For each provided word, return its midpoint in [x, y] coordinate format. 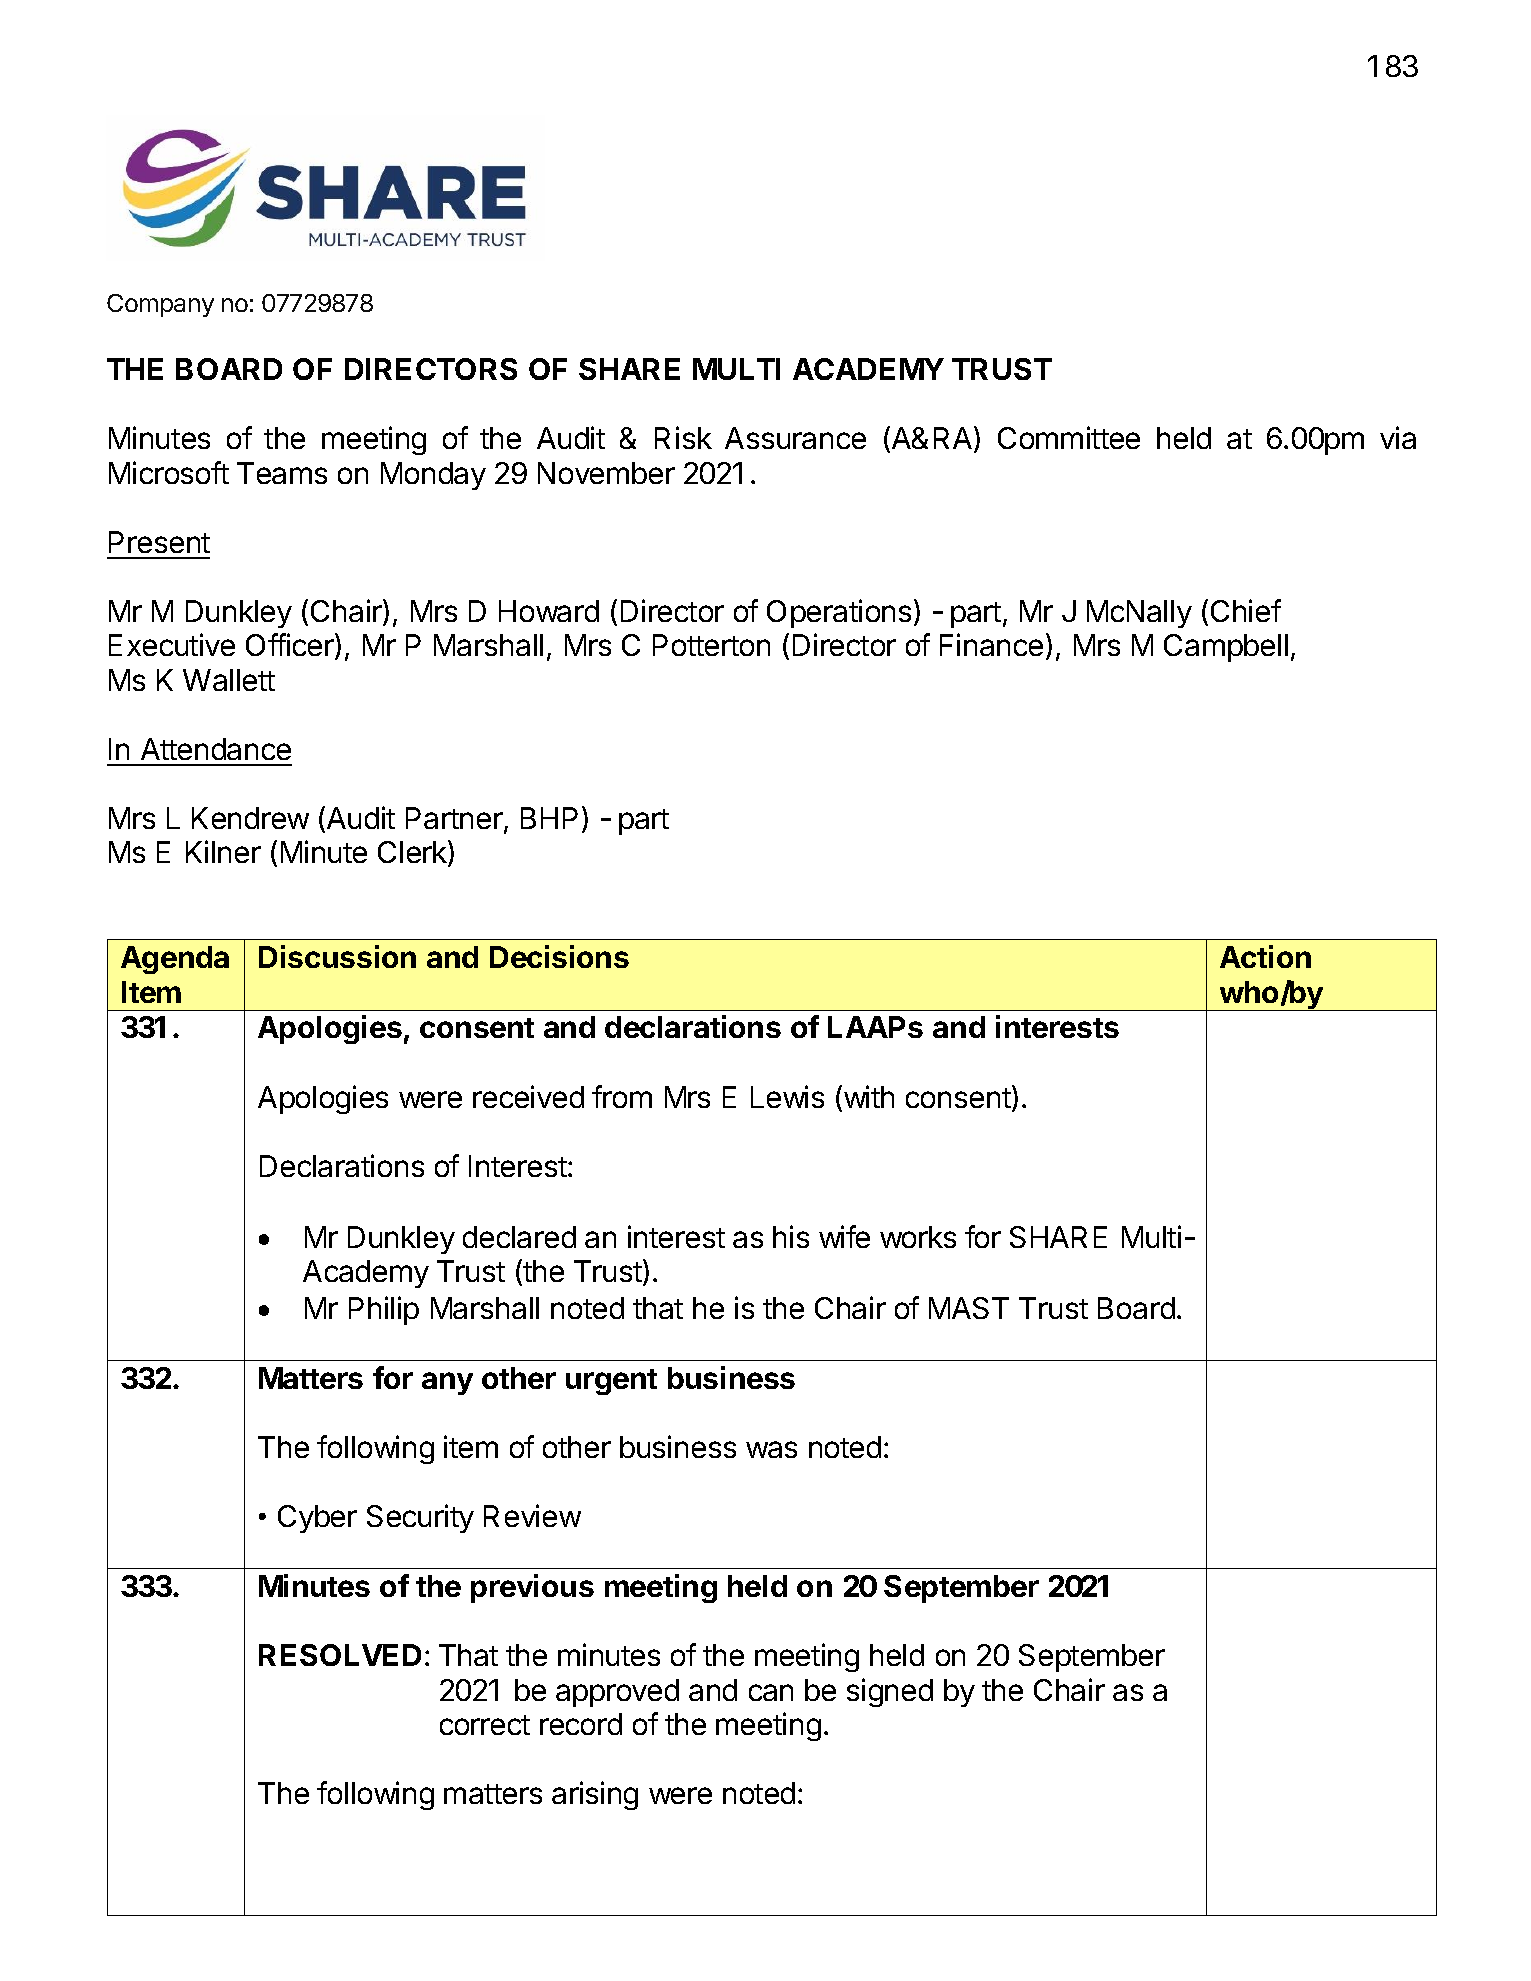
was [771, 1449]
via [1398, 437]
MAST [969, 1308]
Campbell [1226, 648]
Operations [839, 613]
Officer [291, 646]
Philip [384, 1310]
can [771, 1692]
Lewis [787, 1096]
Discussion [337, 956]
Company [160, 305]
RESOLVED [340, 1655]
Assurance [795, 438]
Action [1265, 956]
